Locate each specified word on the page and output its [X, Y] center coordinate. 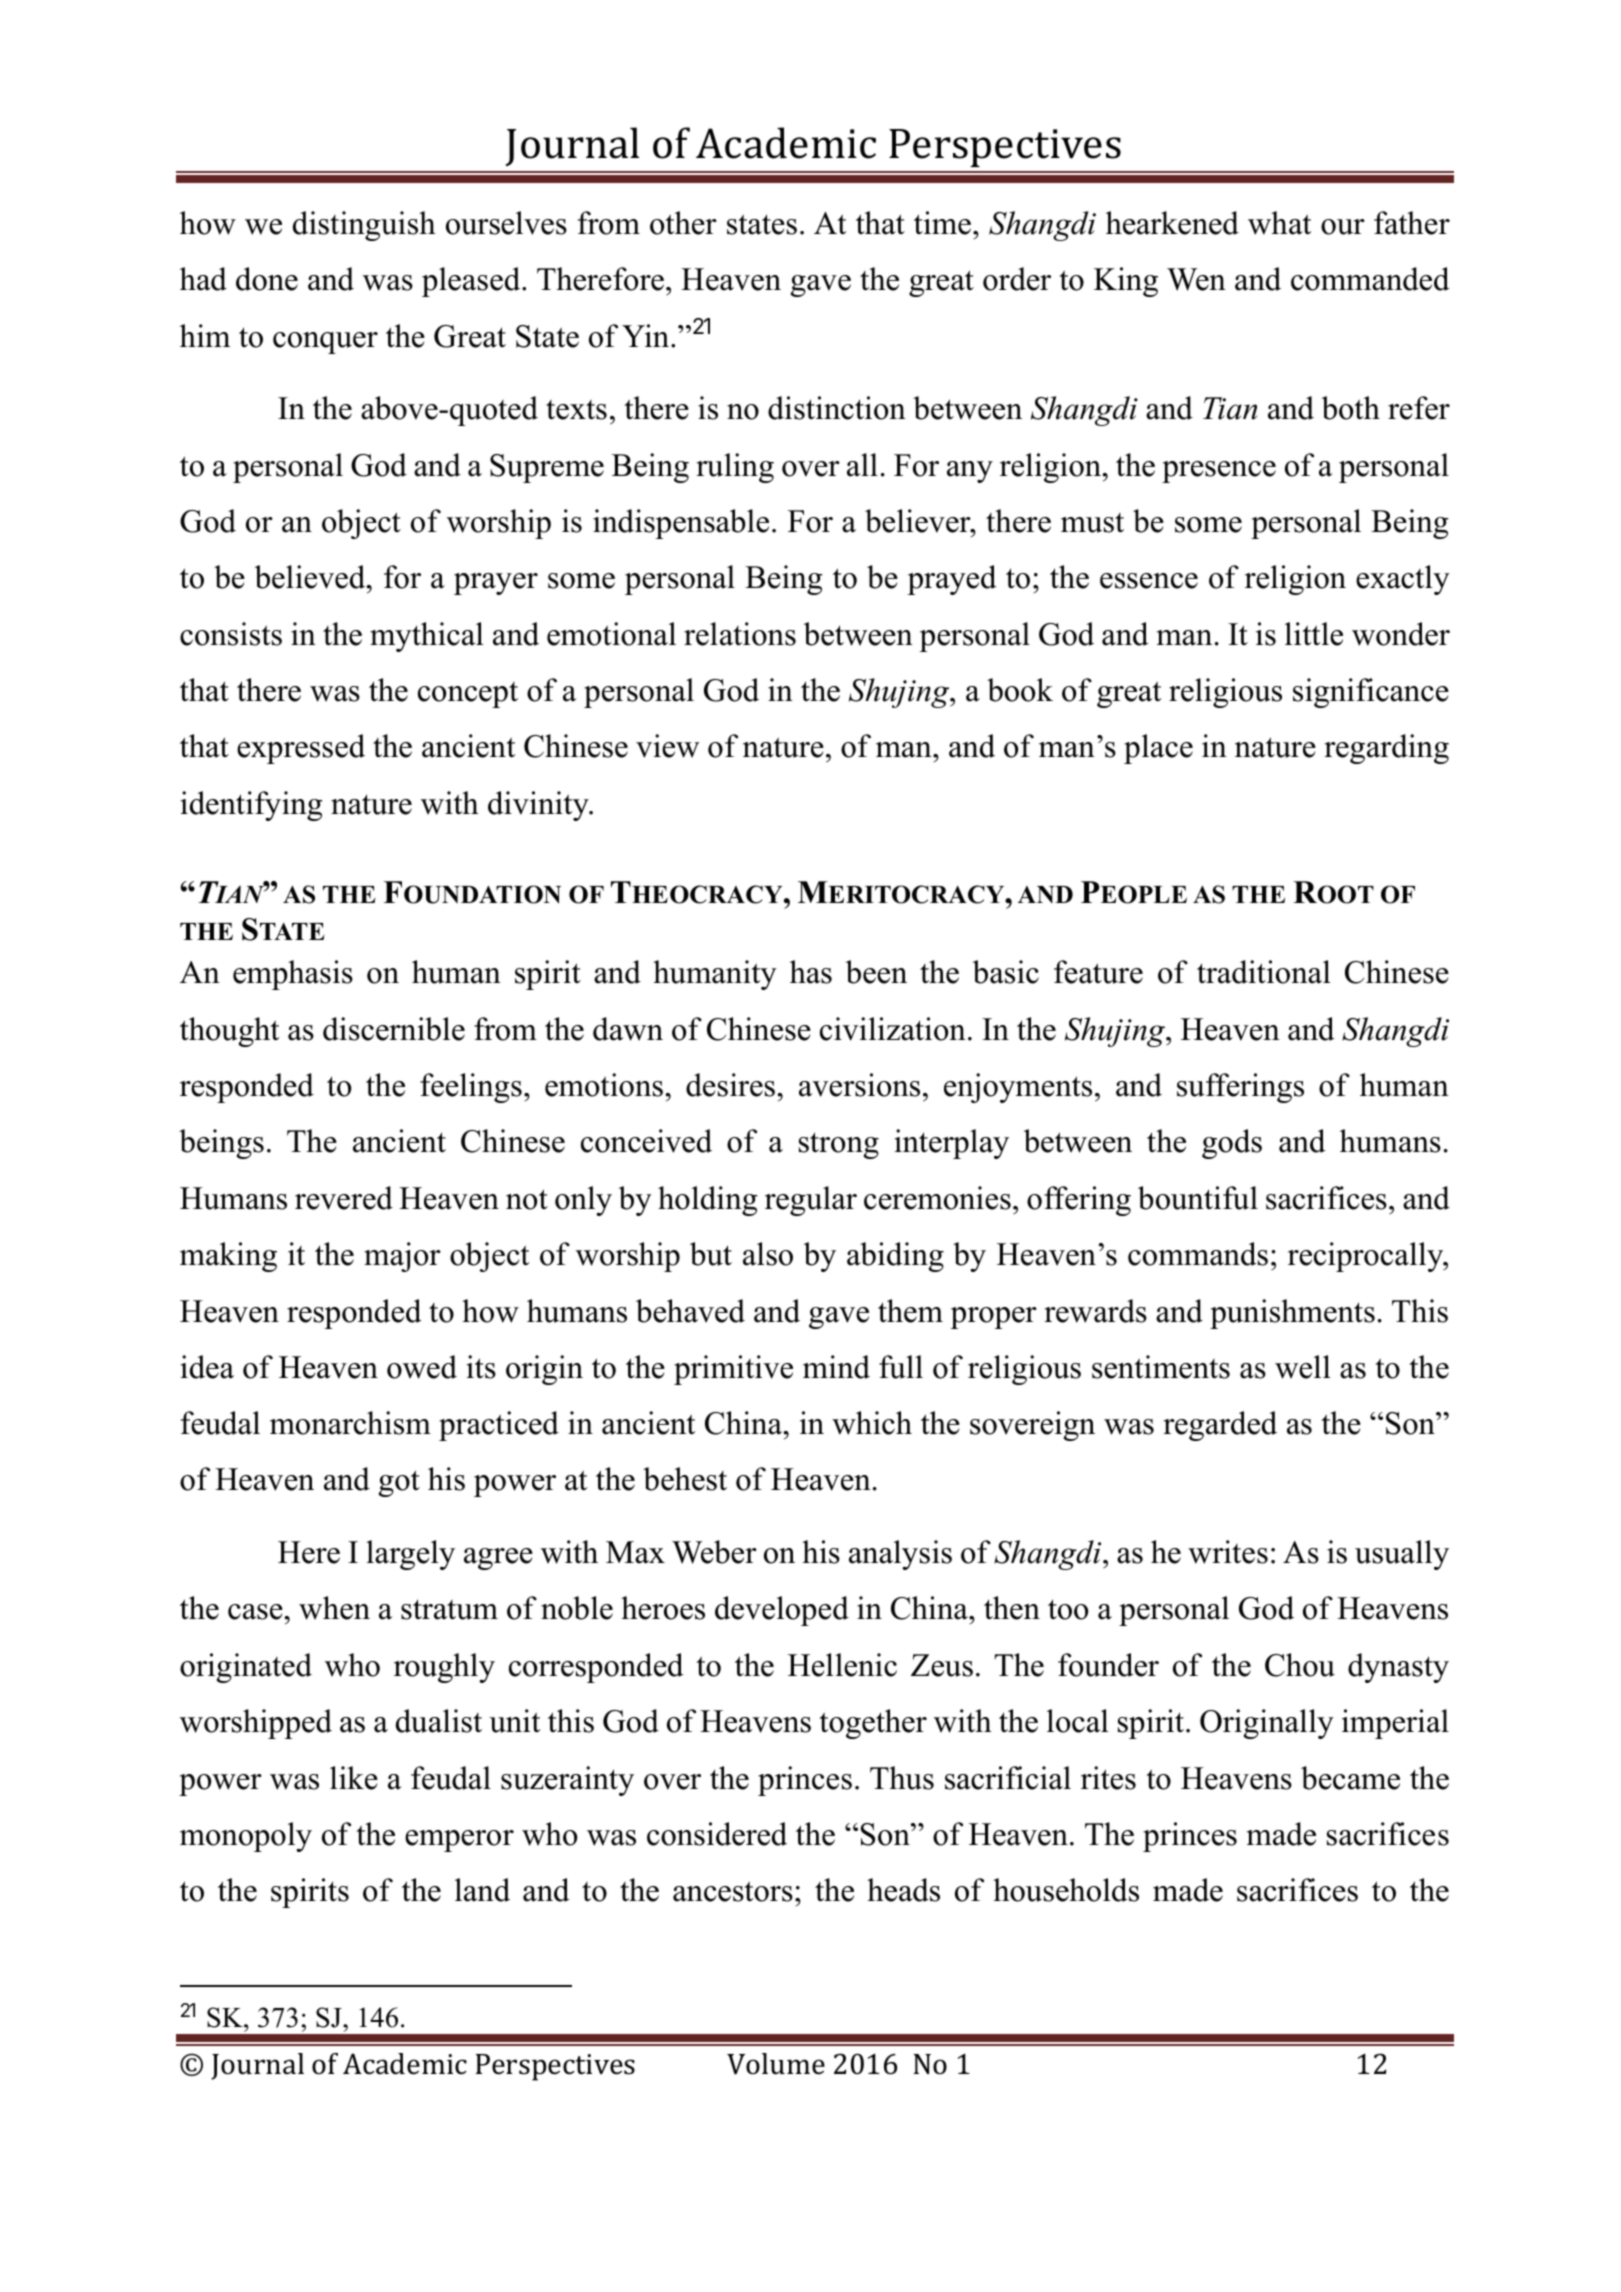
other [683, 223]
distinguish [364, 226]
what [1279, 223]
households [1066, 1890]
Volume [776, 2064]
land [482, 1890]
